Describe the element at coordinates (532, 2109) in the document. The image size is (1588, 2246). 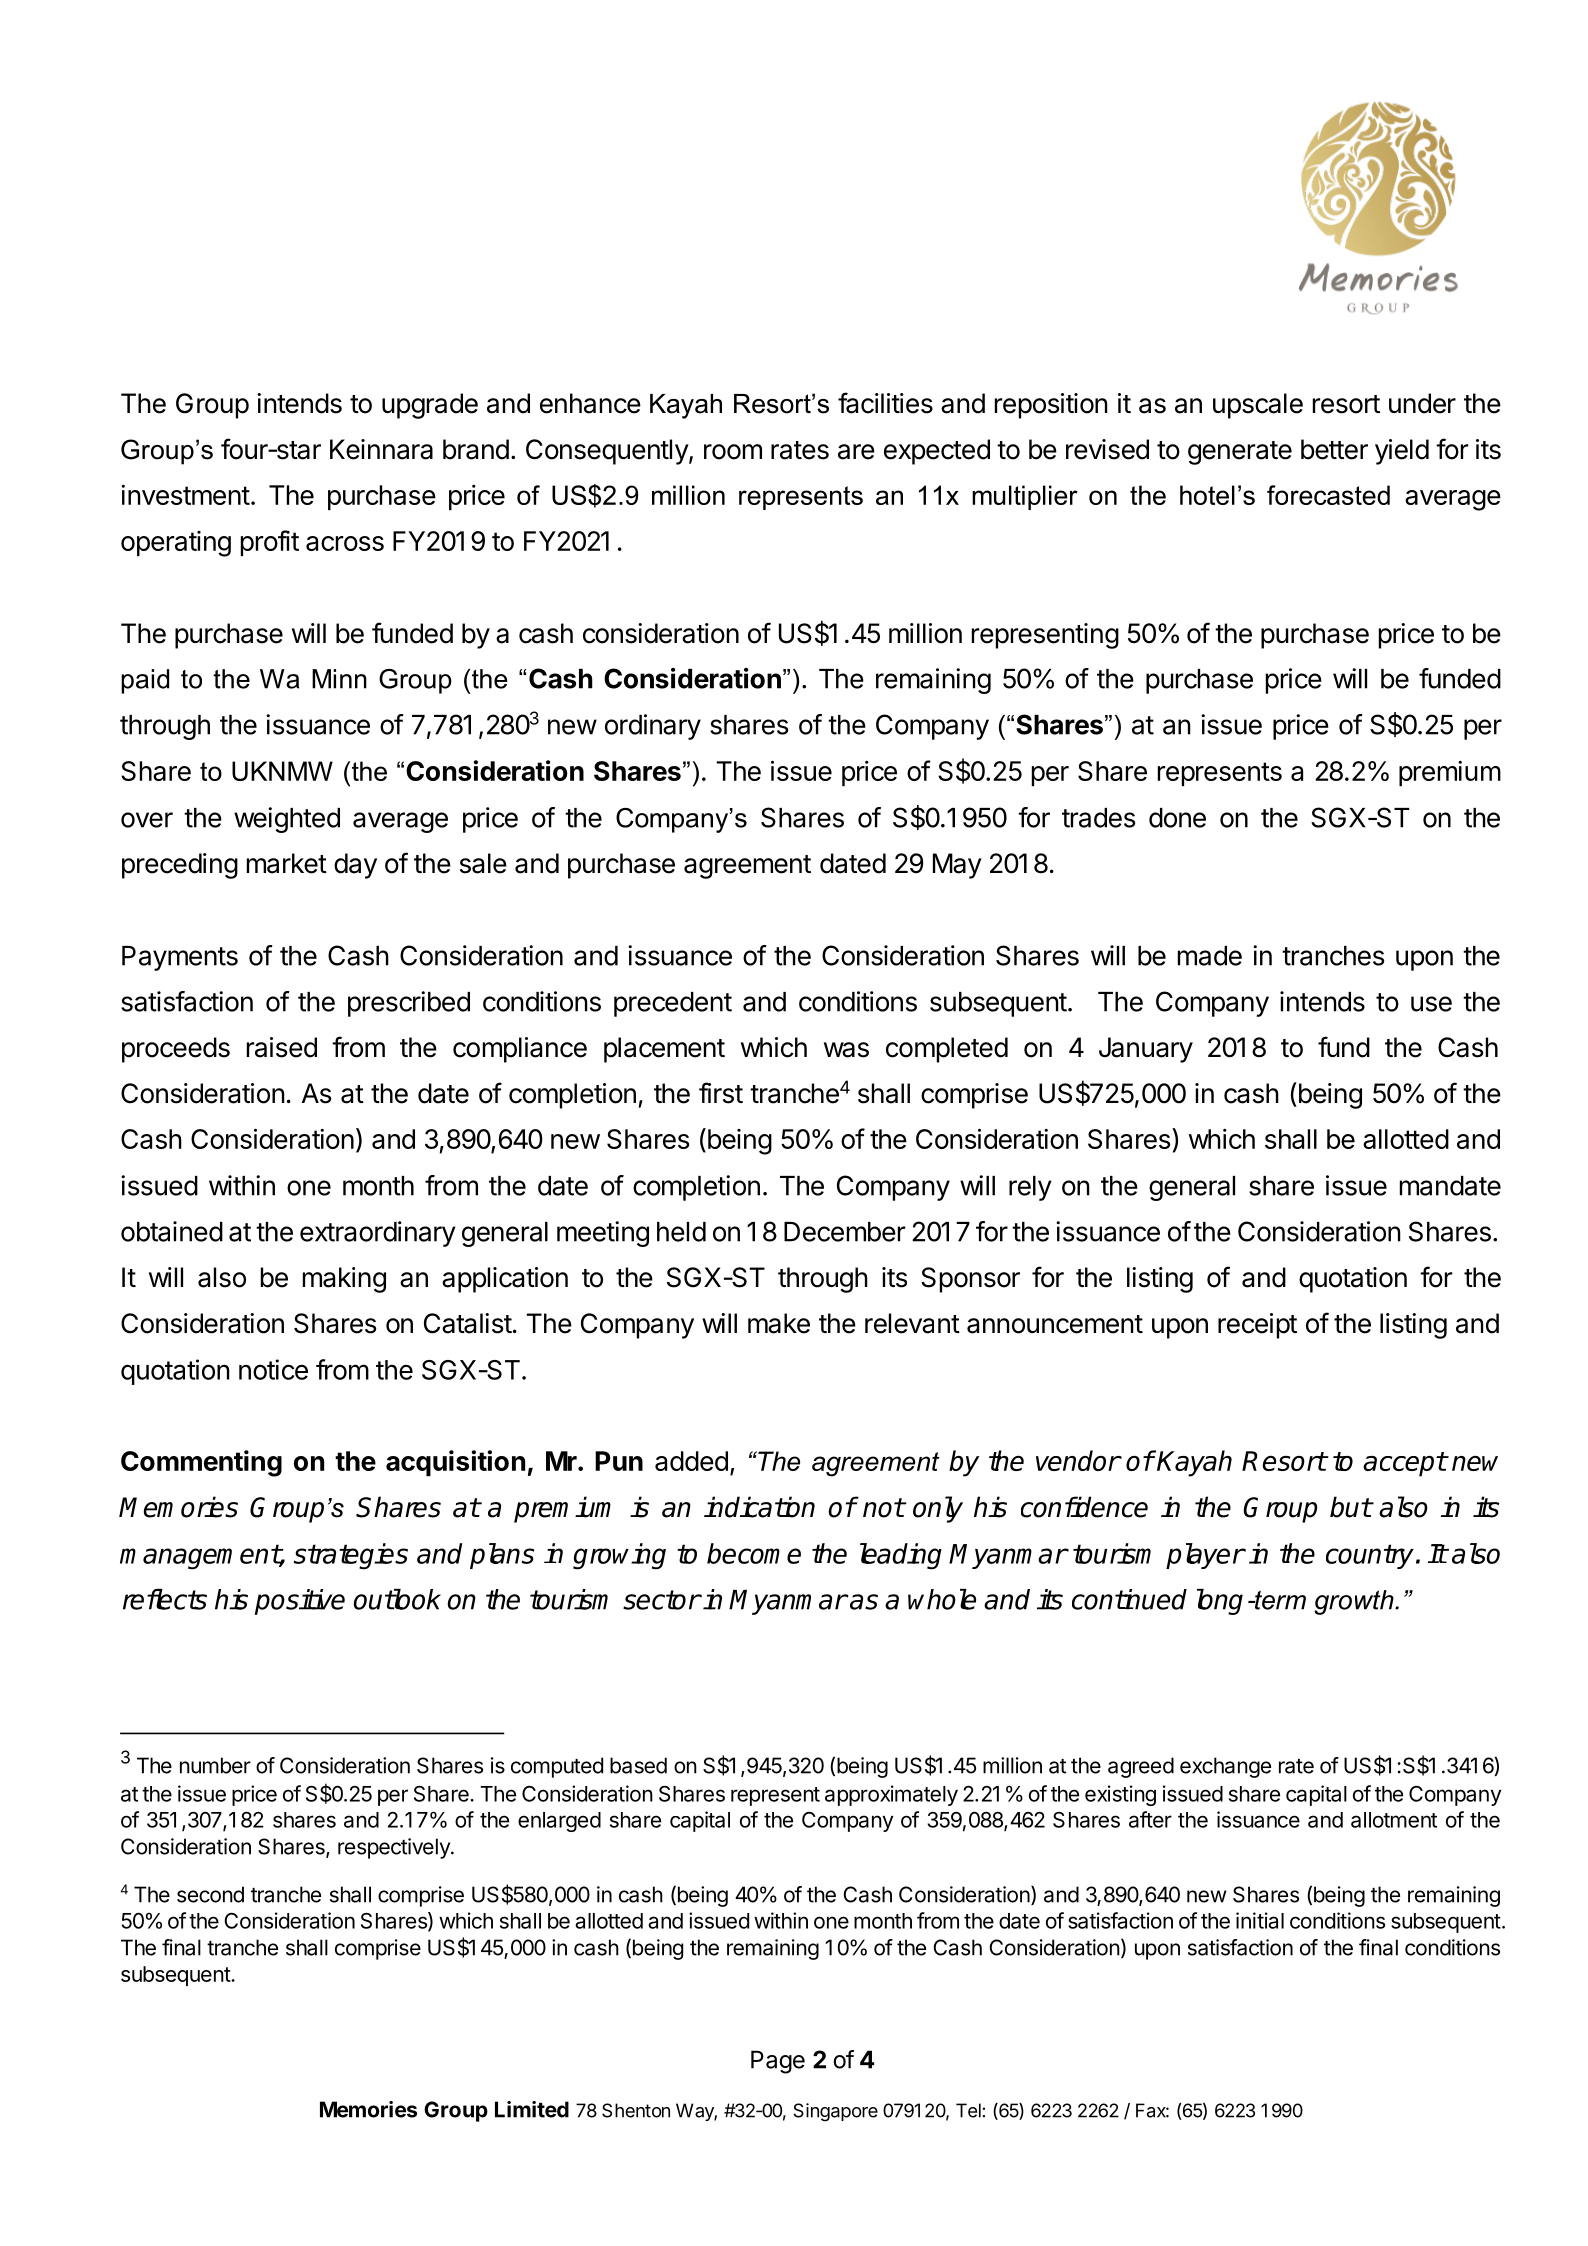
I see `Limited` at that location.
